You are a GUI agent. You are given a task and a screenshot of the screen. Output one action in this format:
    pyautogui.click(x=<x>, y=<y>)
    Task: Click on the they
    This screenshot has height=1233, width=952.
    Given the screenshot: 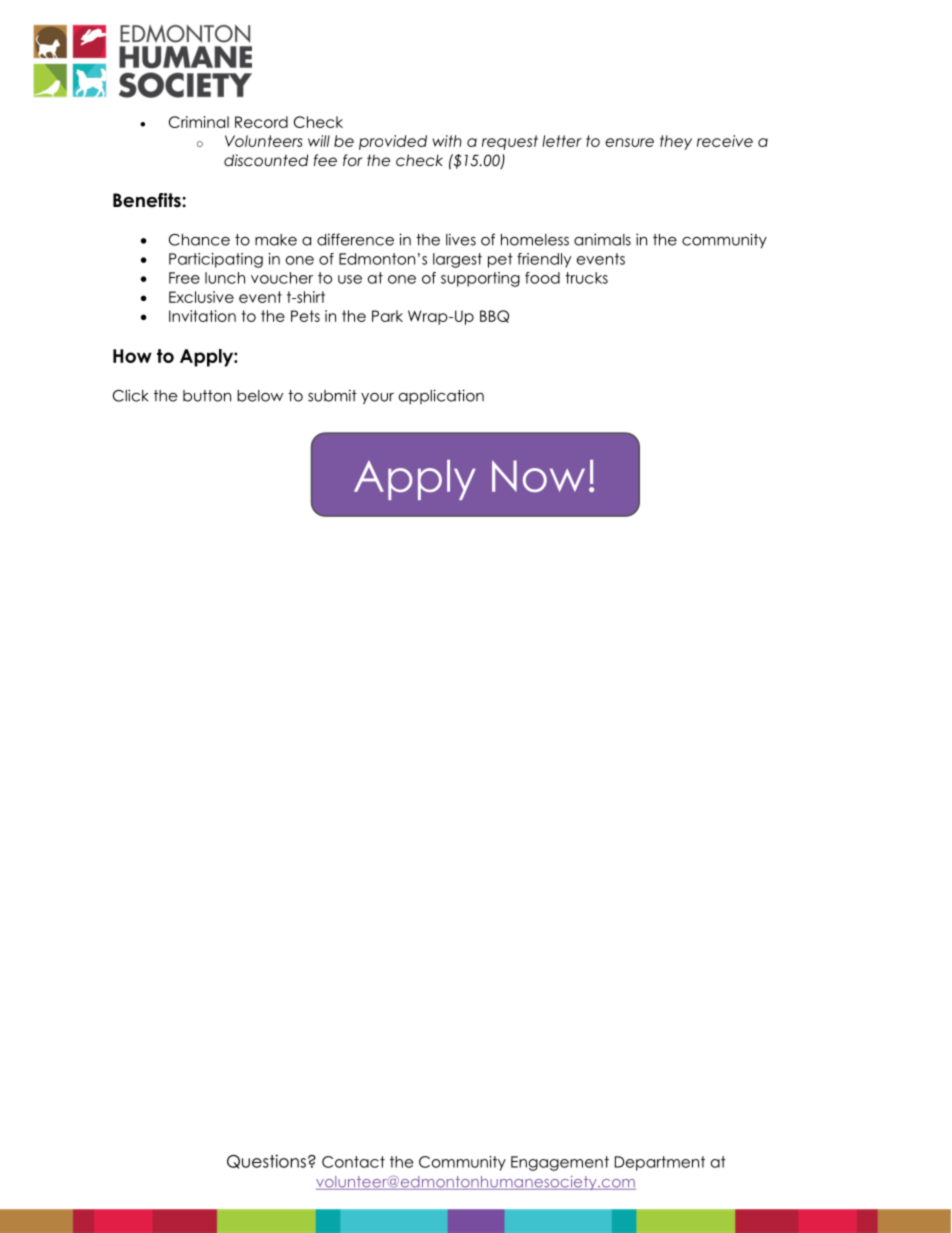 What is the action you would take?
    pyautogui.click(x=676, y=142)
